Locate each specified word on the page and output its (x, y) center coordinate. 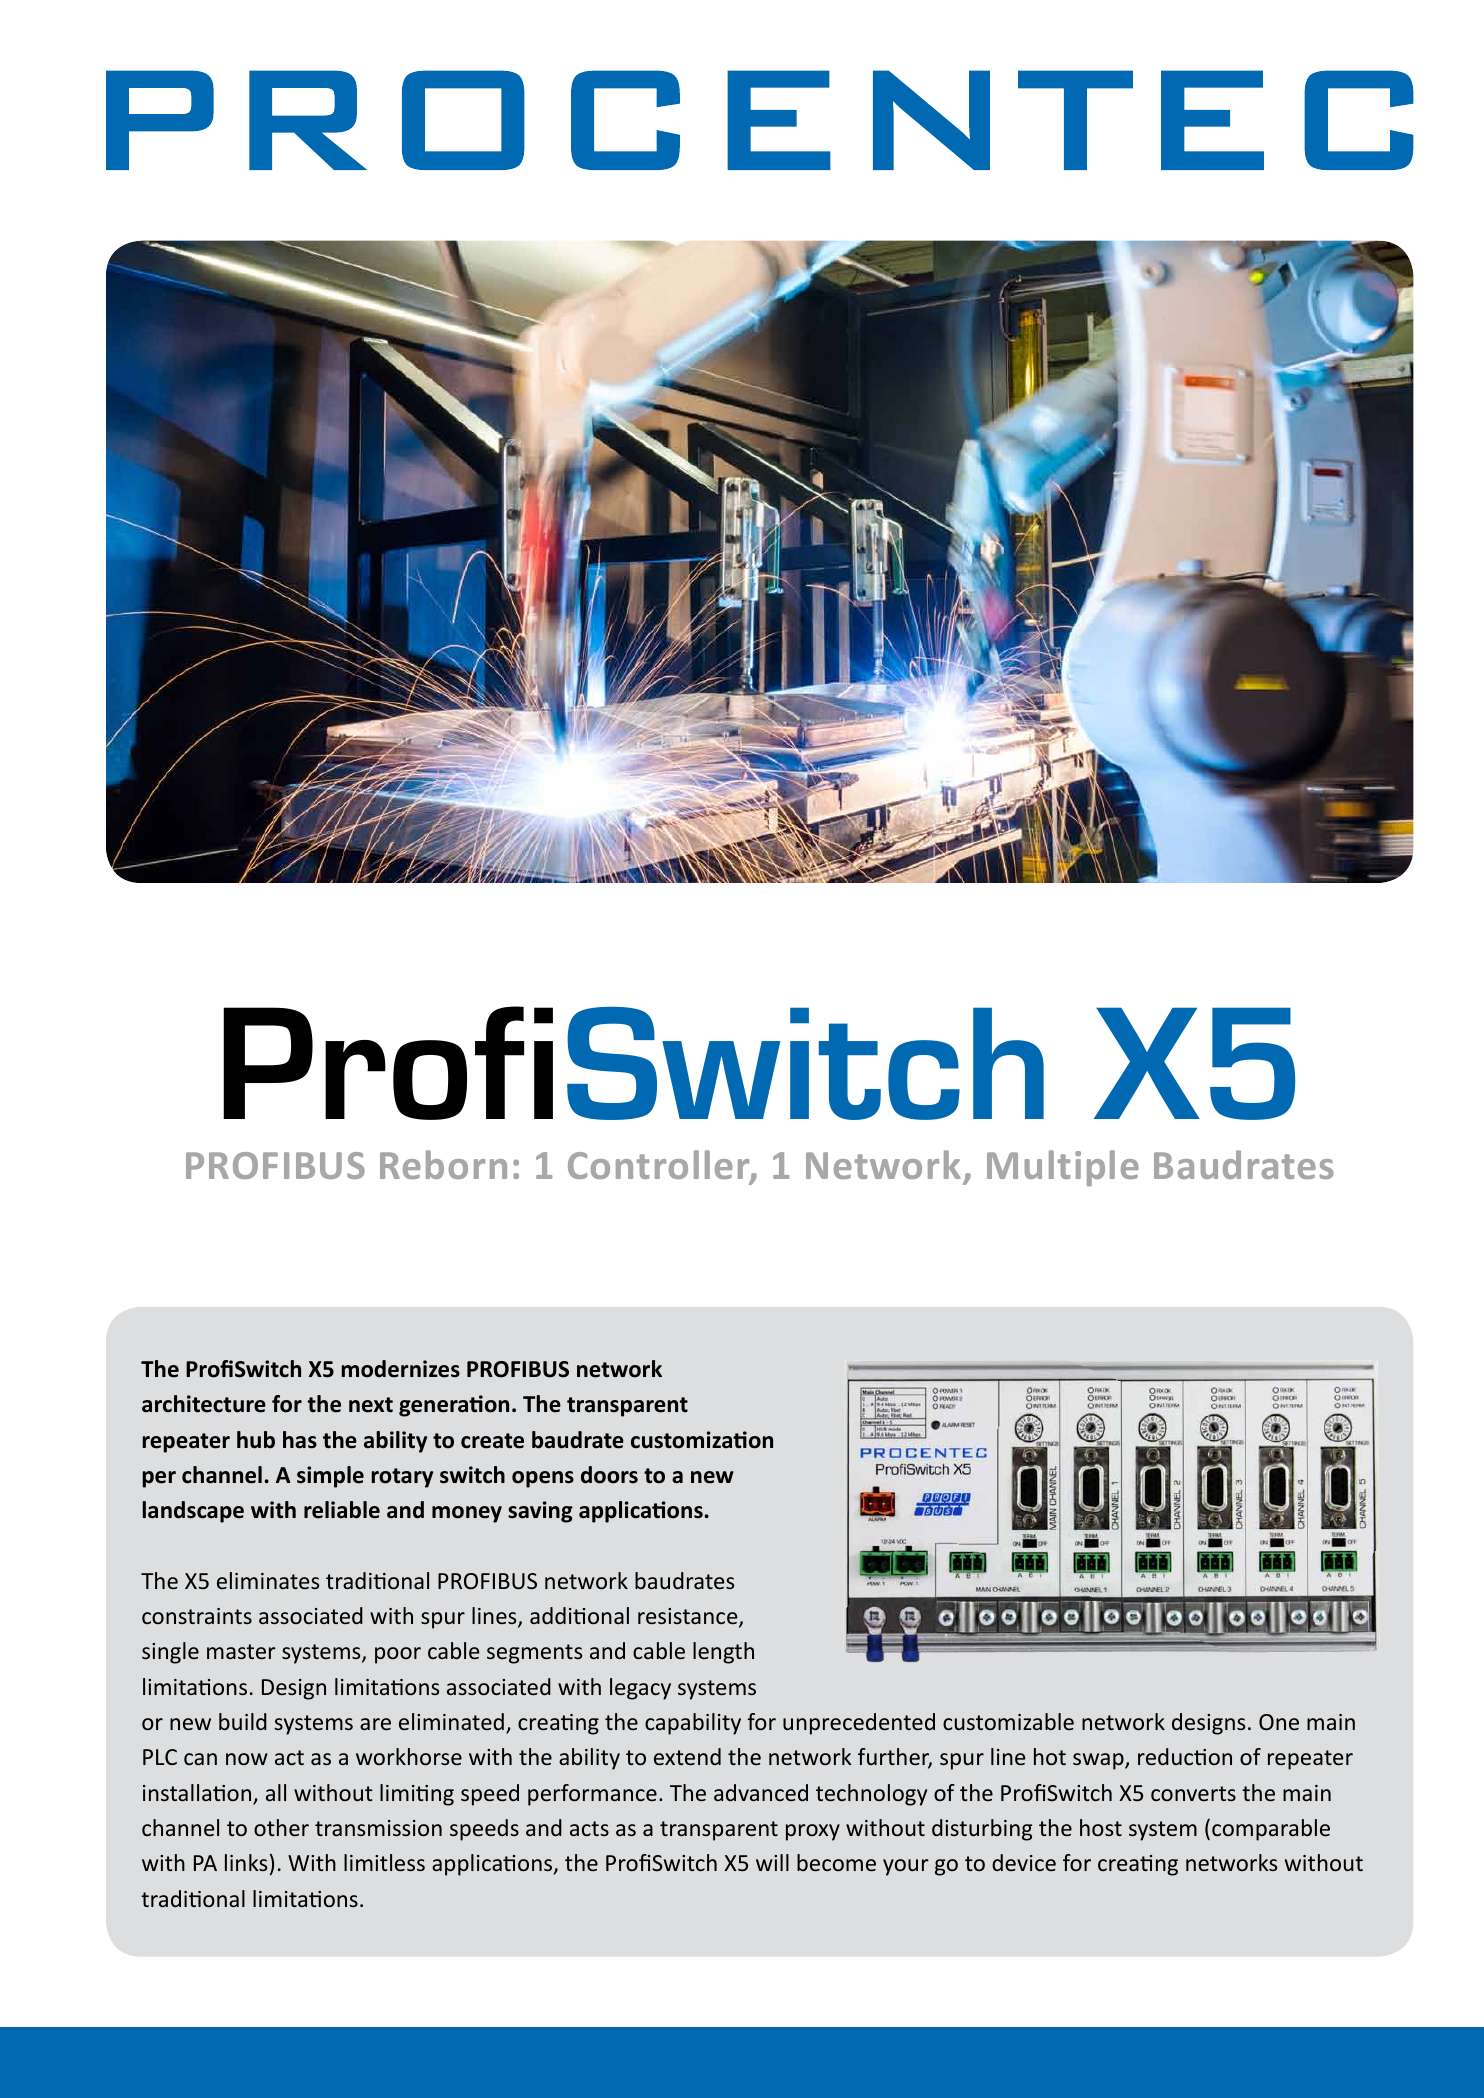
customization (702, 1440)
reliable (342, 1510)
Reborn (443, 1164)
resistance (689, 1617)
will (772, 1862)
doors (609, 1475)
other (281, 1827)
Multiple (1063, 1168)
